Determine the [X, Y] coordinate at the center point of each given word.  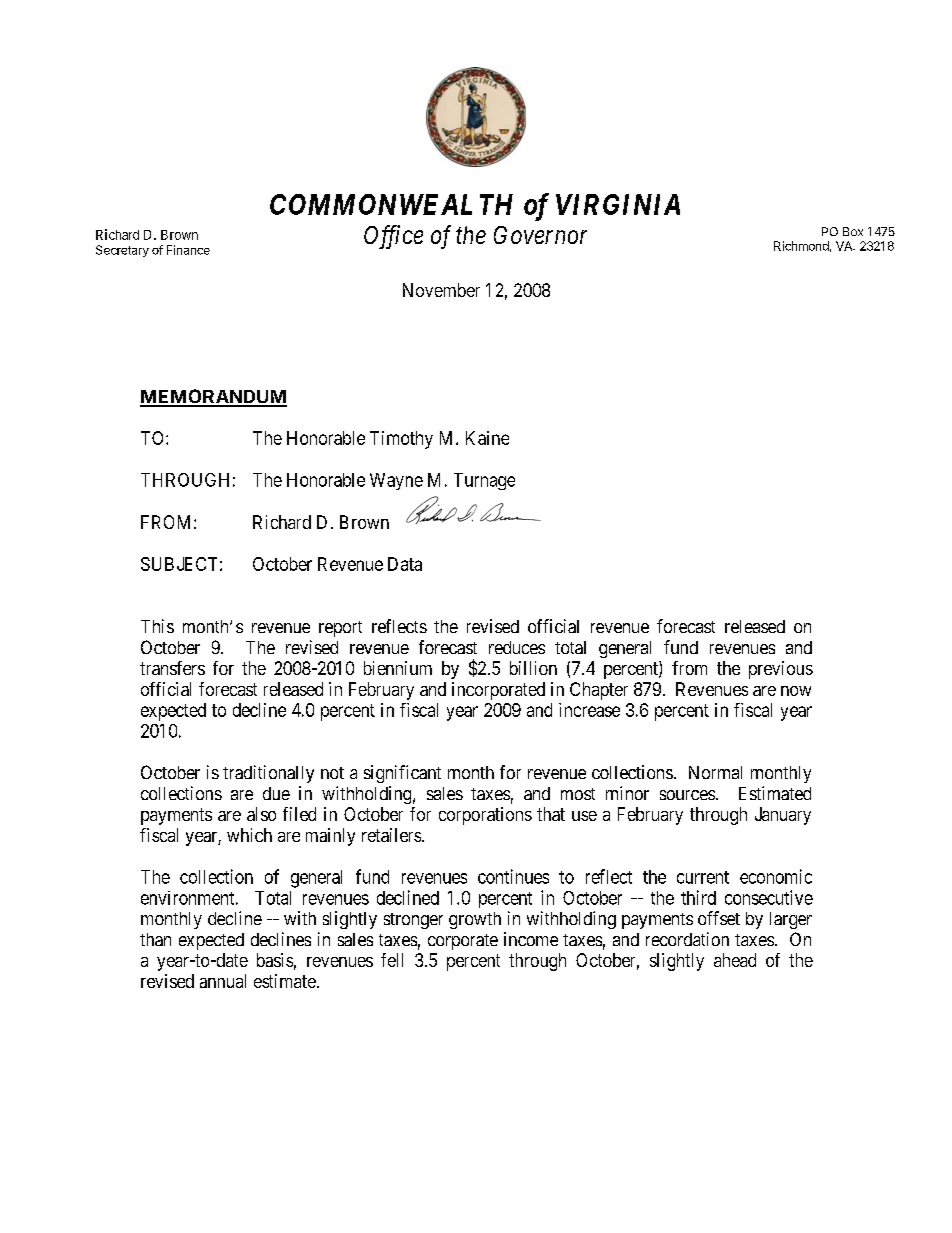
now [796, 691]
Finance [188, 250]
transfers [172, 668]
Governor [540, 235]
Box [853, 231]
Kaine [487, 438]
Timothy [401, 440]
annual [223, 981]
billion [533, 668]
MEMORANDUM [213, 397]
